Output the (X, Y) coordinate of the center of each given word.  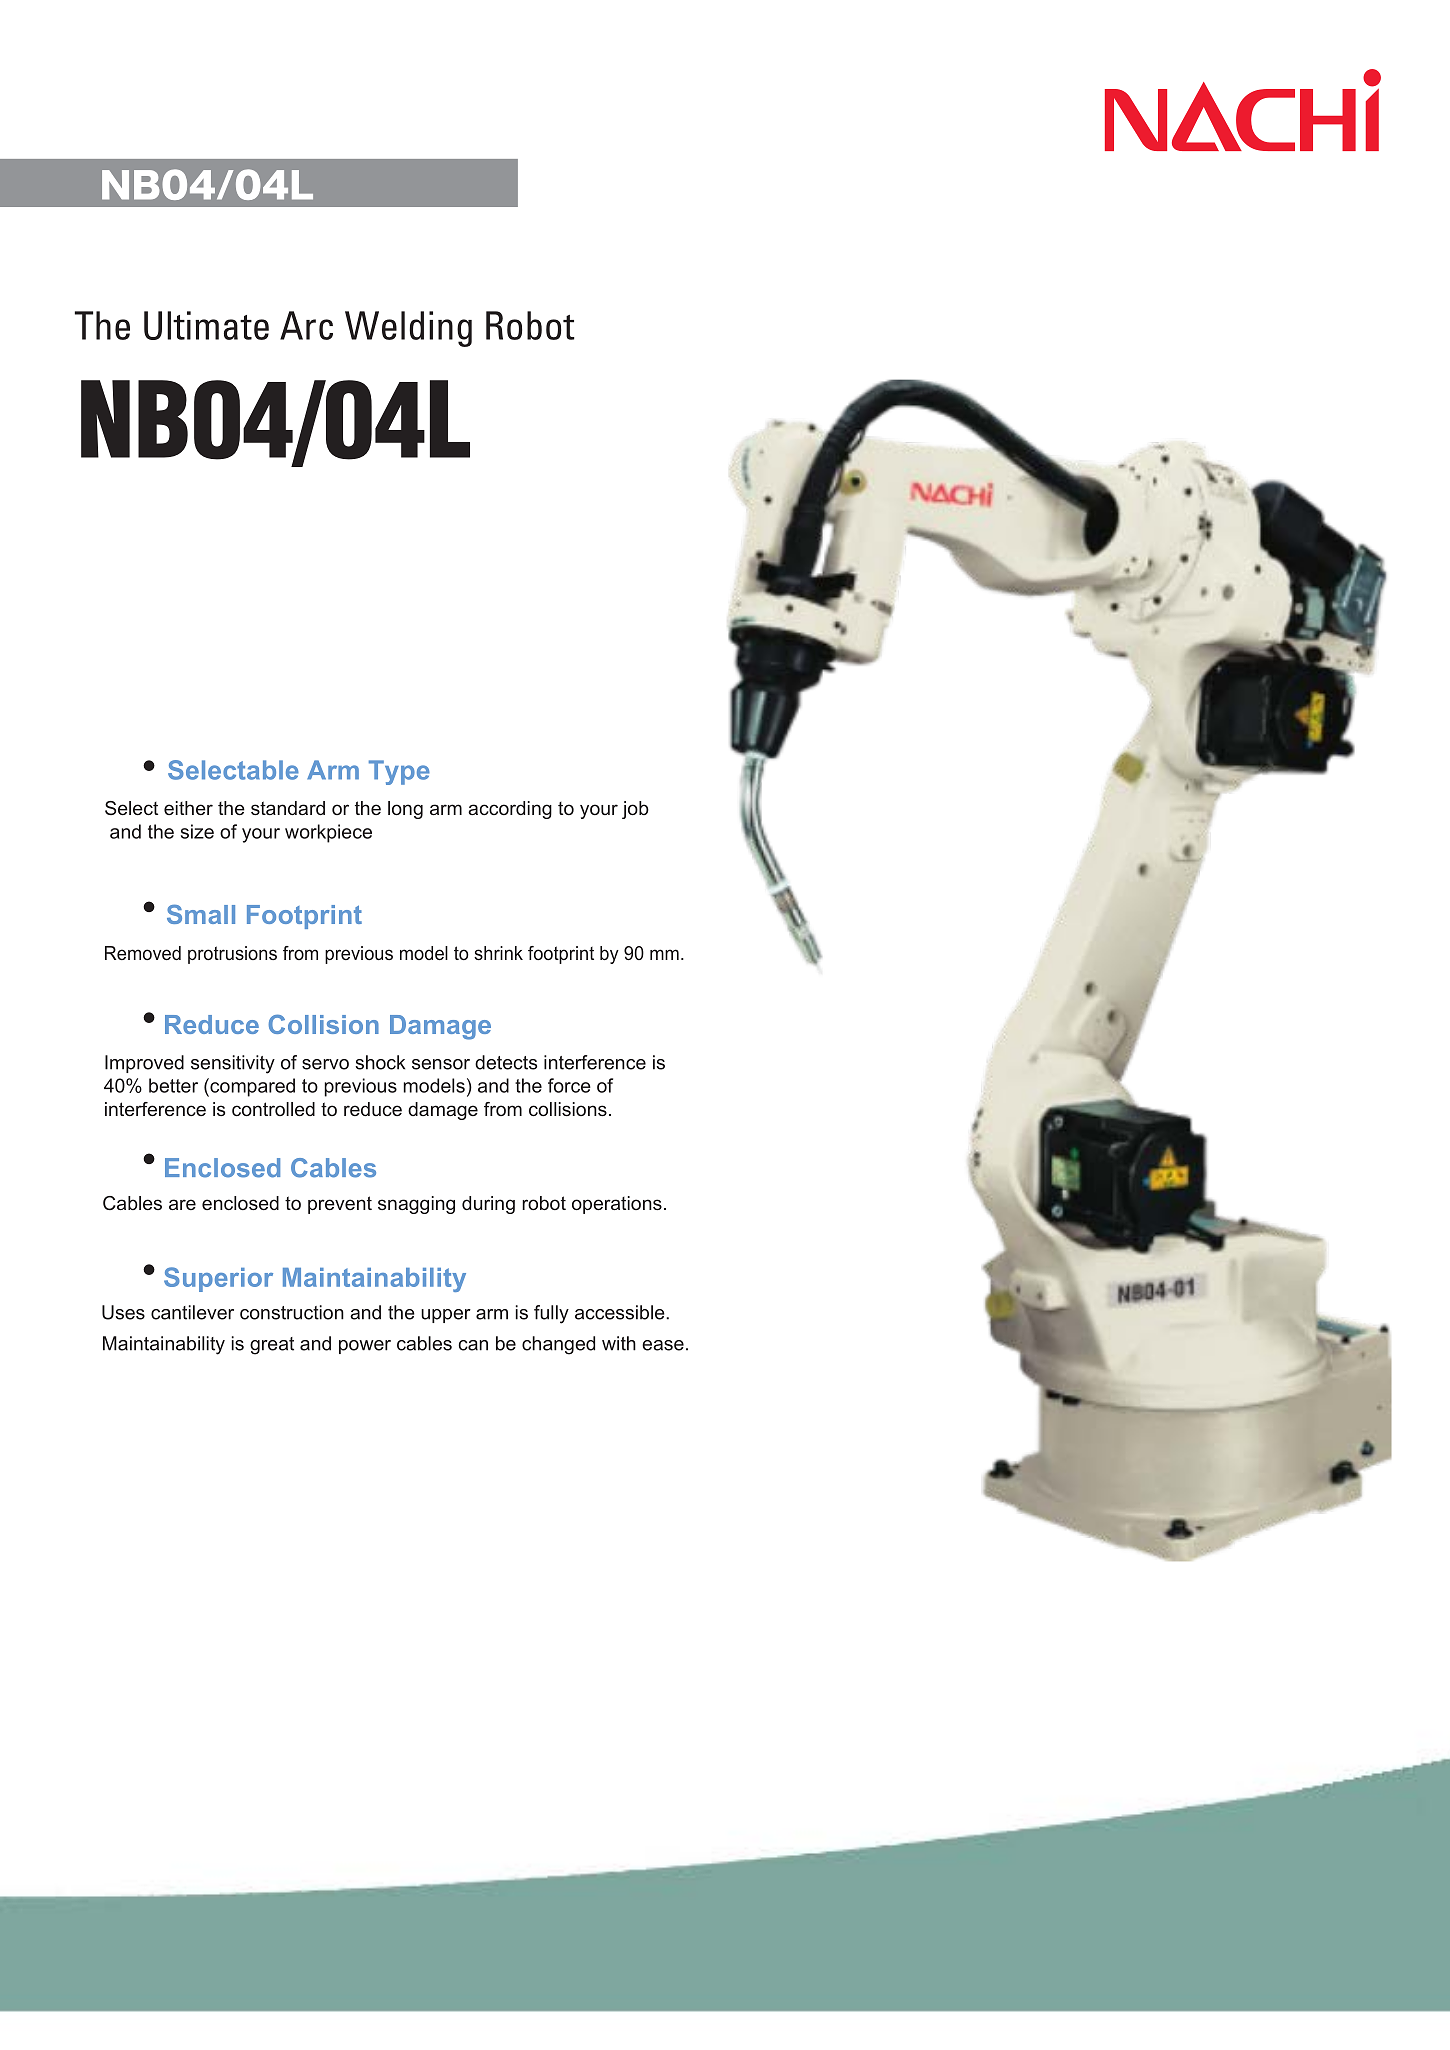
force (569, 1085)
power (365, 1347)
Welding (408, 329)
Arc (306, 325)
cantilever (192, 1312)
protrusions (232, 955)
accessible (621, 1312)
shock (380, 1062)
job (635, 810)
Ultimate (206, 325)
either (188, 808)
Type (399, 772)
